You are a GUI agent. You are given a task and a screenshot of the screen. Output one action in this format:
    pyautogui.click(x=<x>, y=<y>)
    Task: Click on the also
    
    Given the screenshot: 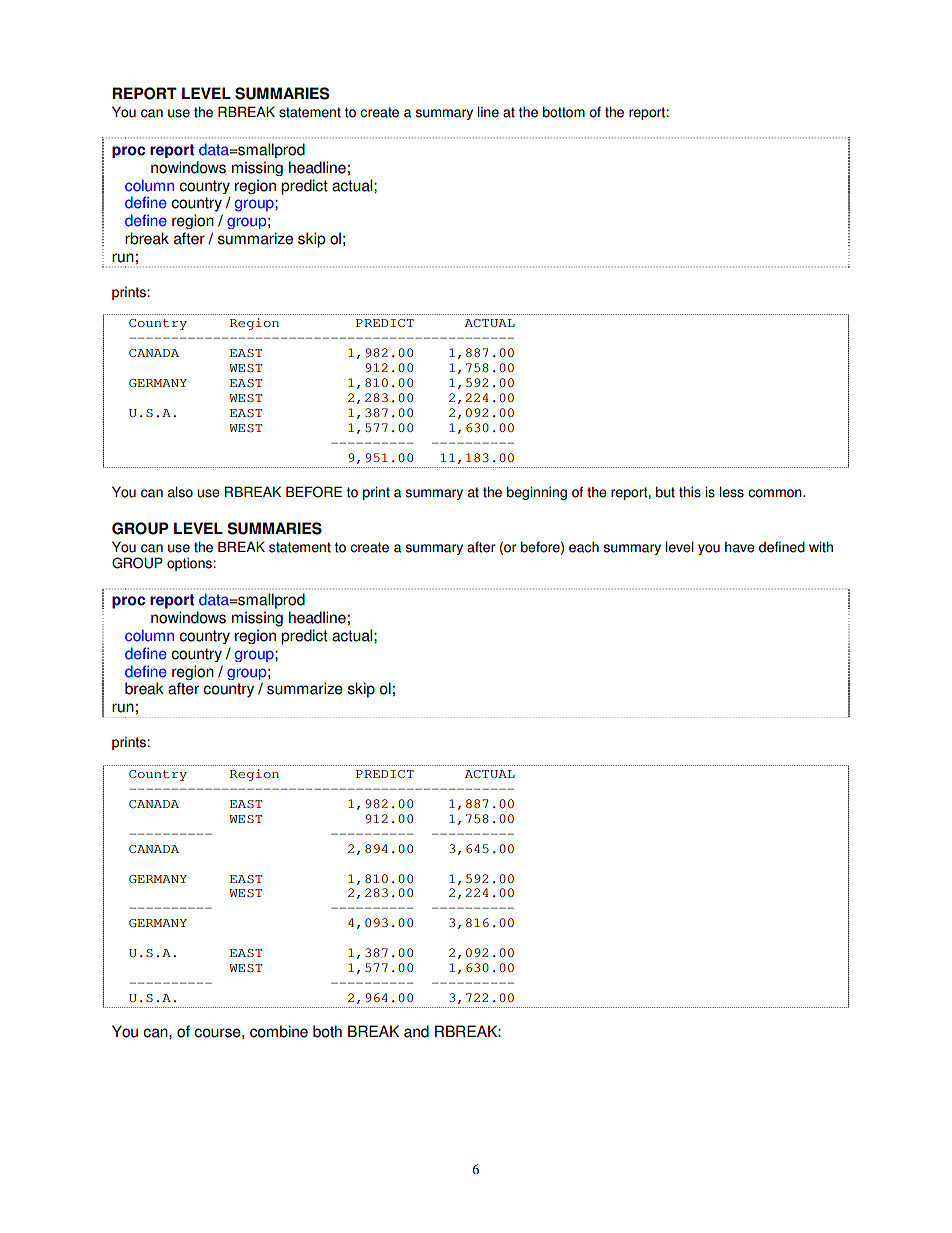 What is the action you would take?
    pyautogui.click(x=180, y=492)
